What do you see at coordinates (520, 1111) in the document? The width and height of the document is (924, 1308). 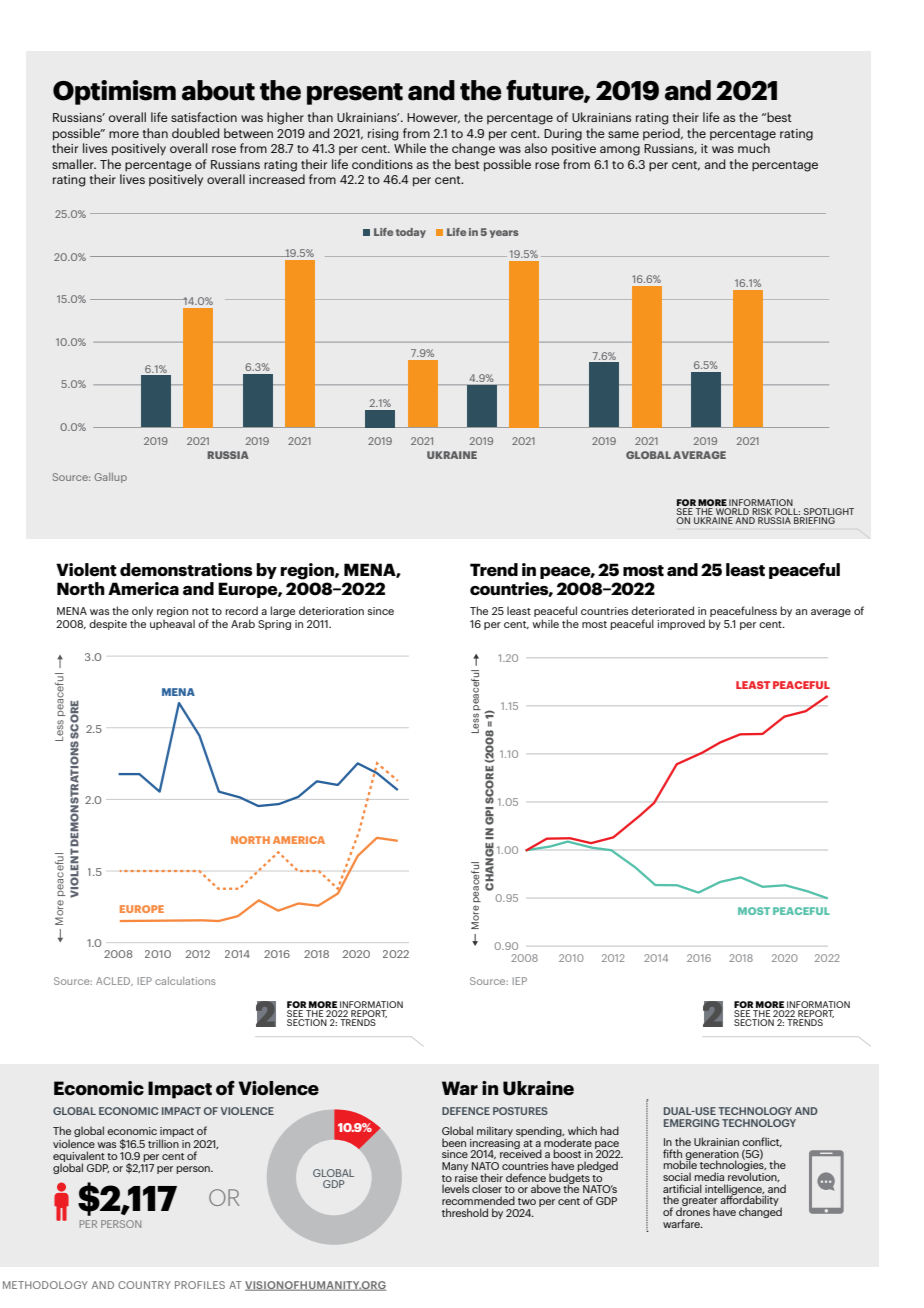 I see `POSTURES` at bounding box center [520, 1111].
